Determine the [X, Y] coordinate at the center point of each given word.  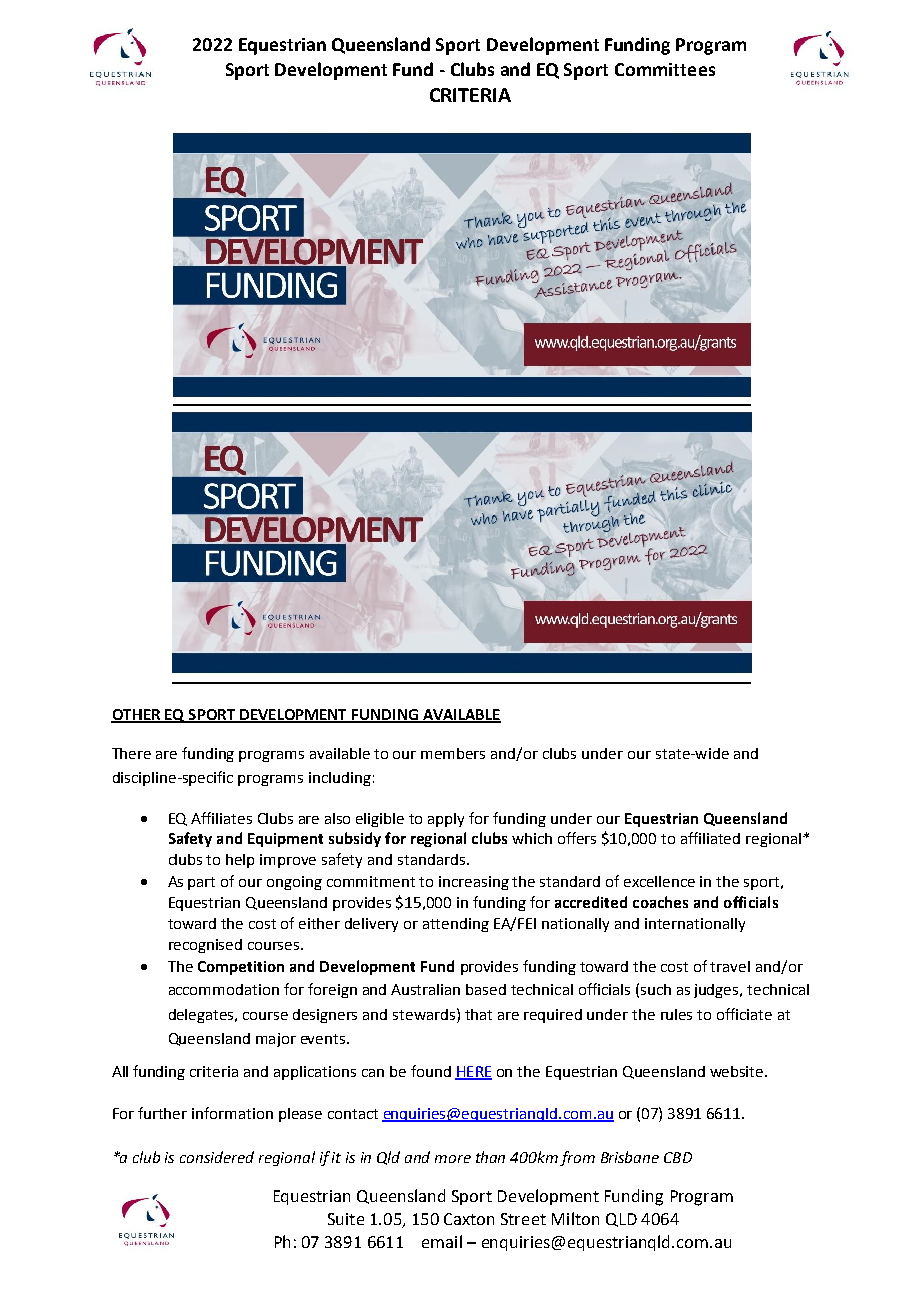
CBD [678, 1157]
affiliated [710, 838]
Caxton [469, 1219]
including [340, 779]
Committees [665, 69]
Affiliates [221, 818]
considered [217, 1157]
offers [577, 838]
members [453, 753]
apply [446, 820]
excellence [659, 881]
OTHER [137, 715]
